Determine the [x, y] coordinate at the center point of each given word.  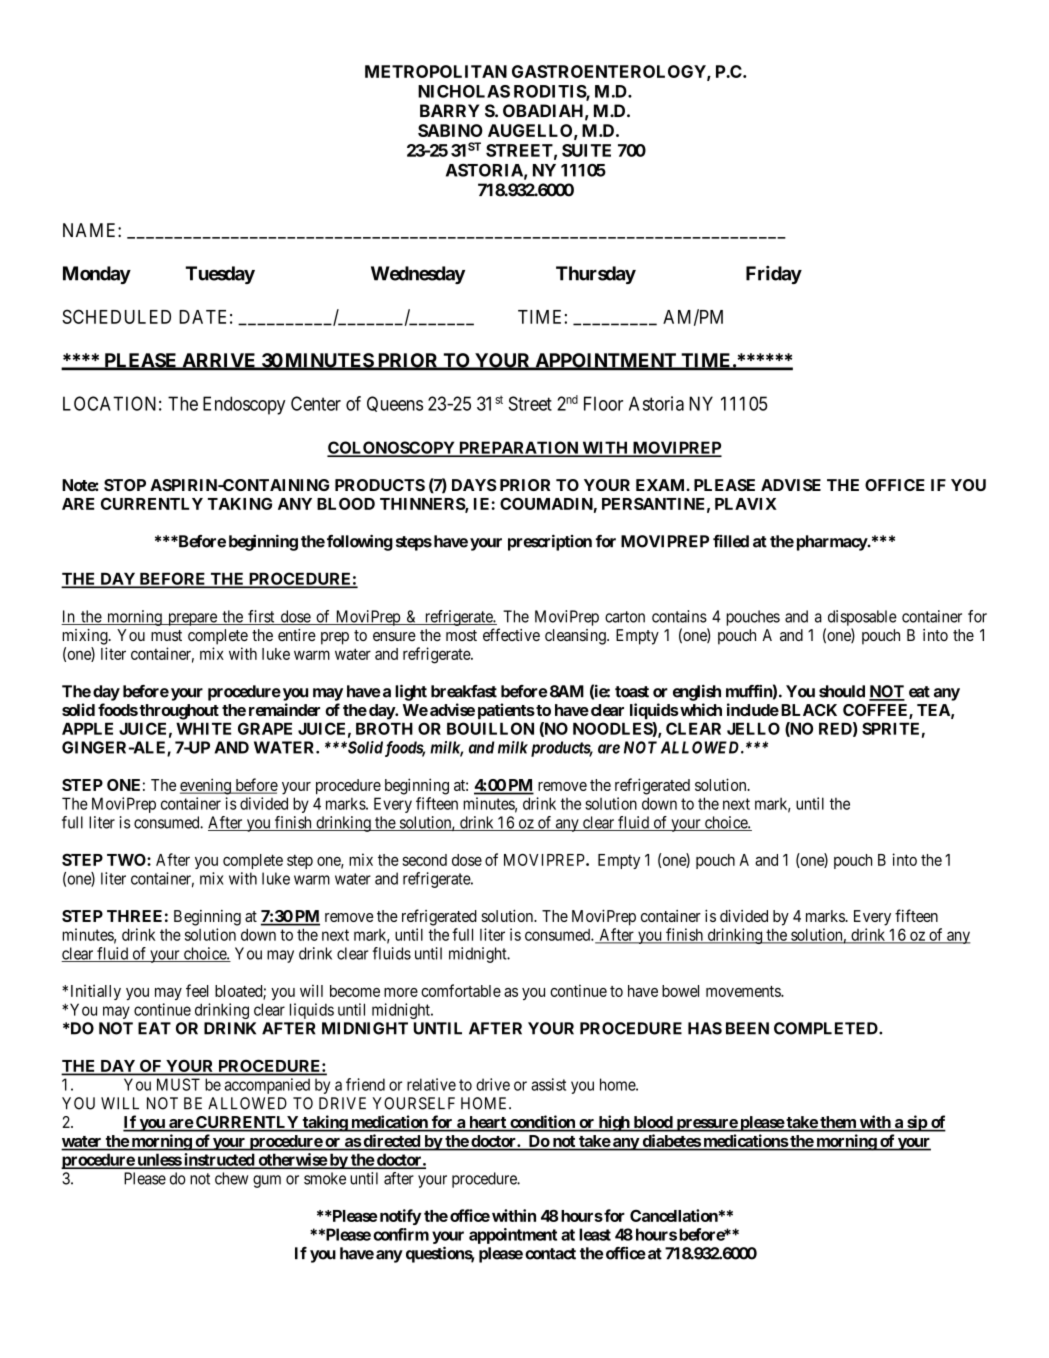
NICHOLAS [464, 91]
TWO [127, 859]
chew [231, 1178]
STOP [125, 485]
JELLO [753, 728]
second [425, 860]
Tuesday [220, 275]
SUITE [586, 150]
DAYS [474, 485]
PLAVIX [746, 504]
